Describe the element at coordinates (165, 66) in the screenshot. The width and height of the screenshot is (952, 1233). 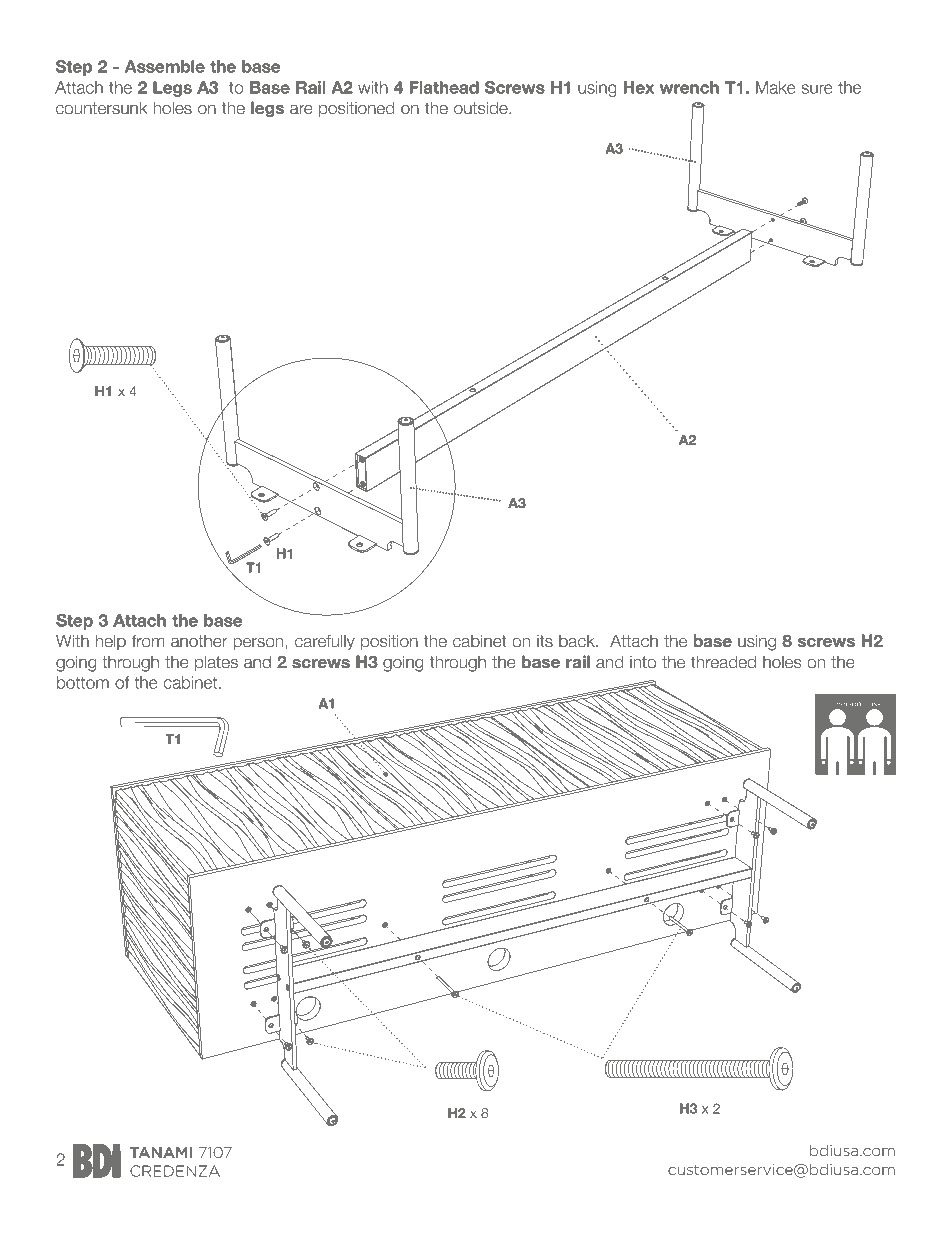
I see `Assemble` at that location.
